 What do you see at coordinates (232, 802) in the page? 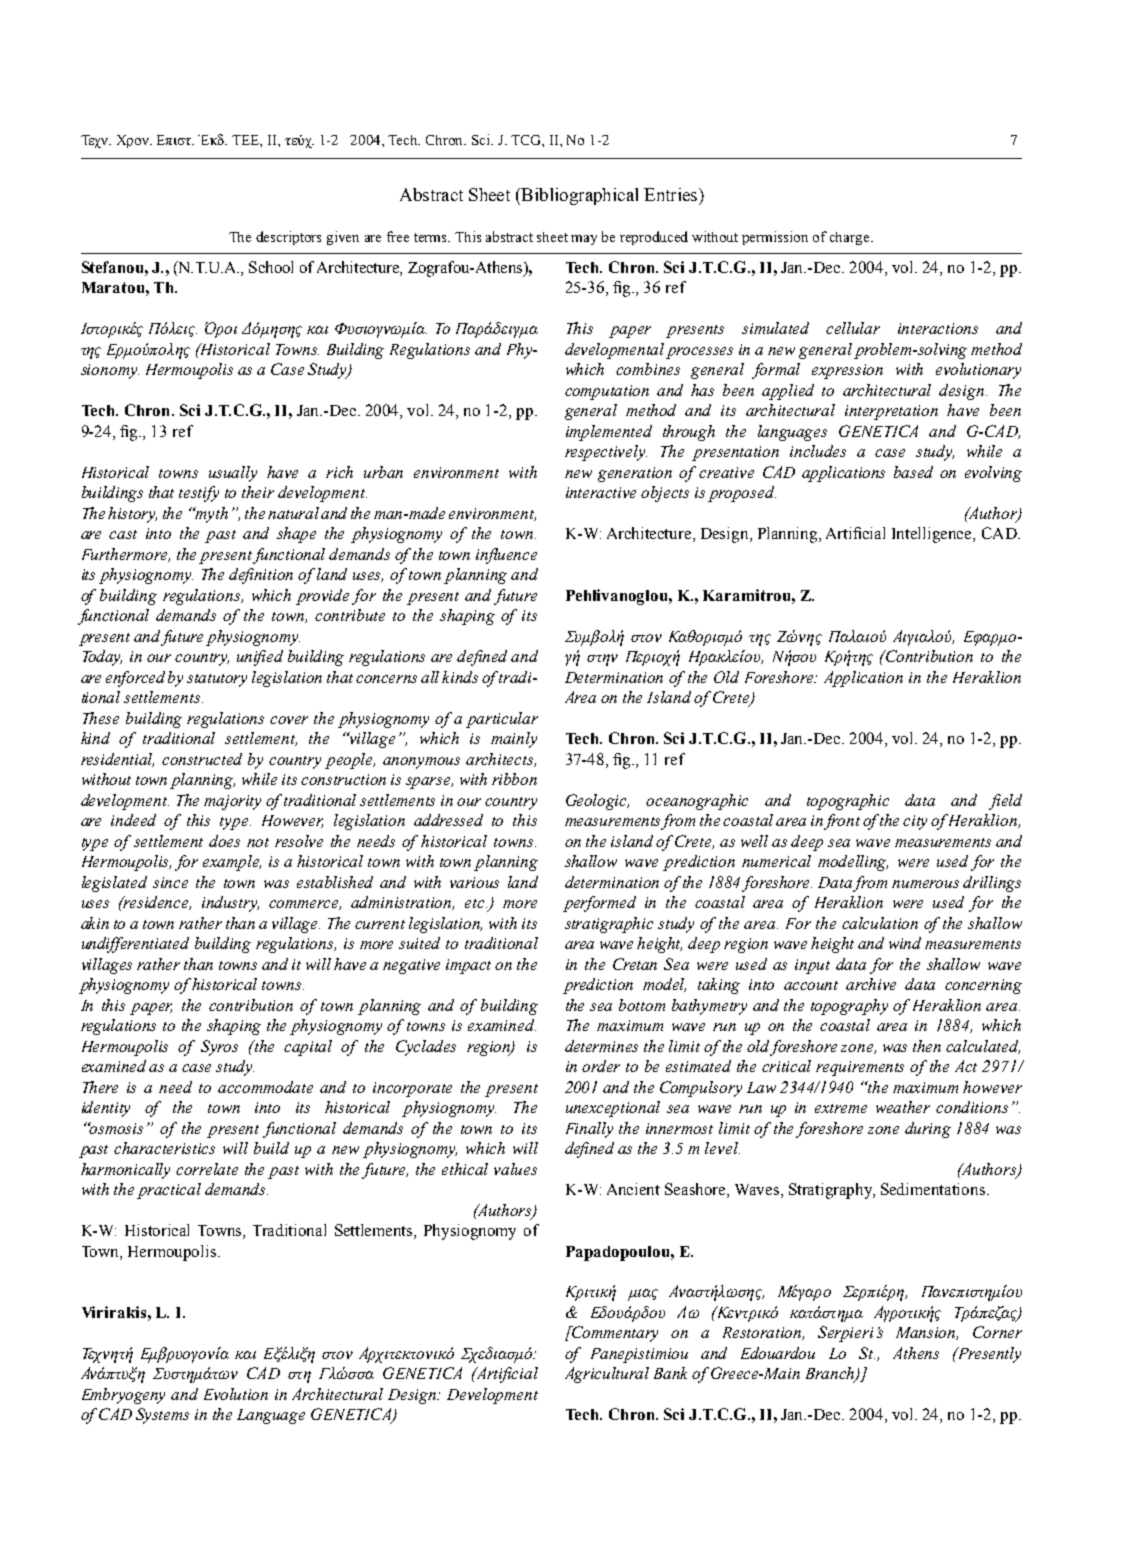
I see `majority` at bounding box center [232, 802].
